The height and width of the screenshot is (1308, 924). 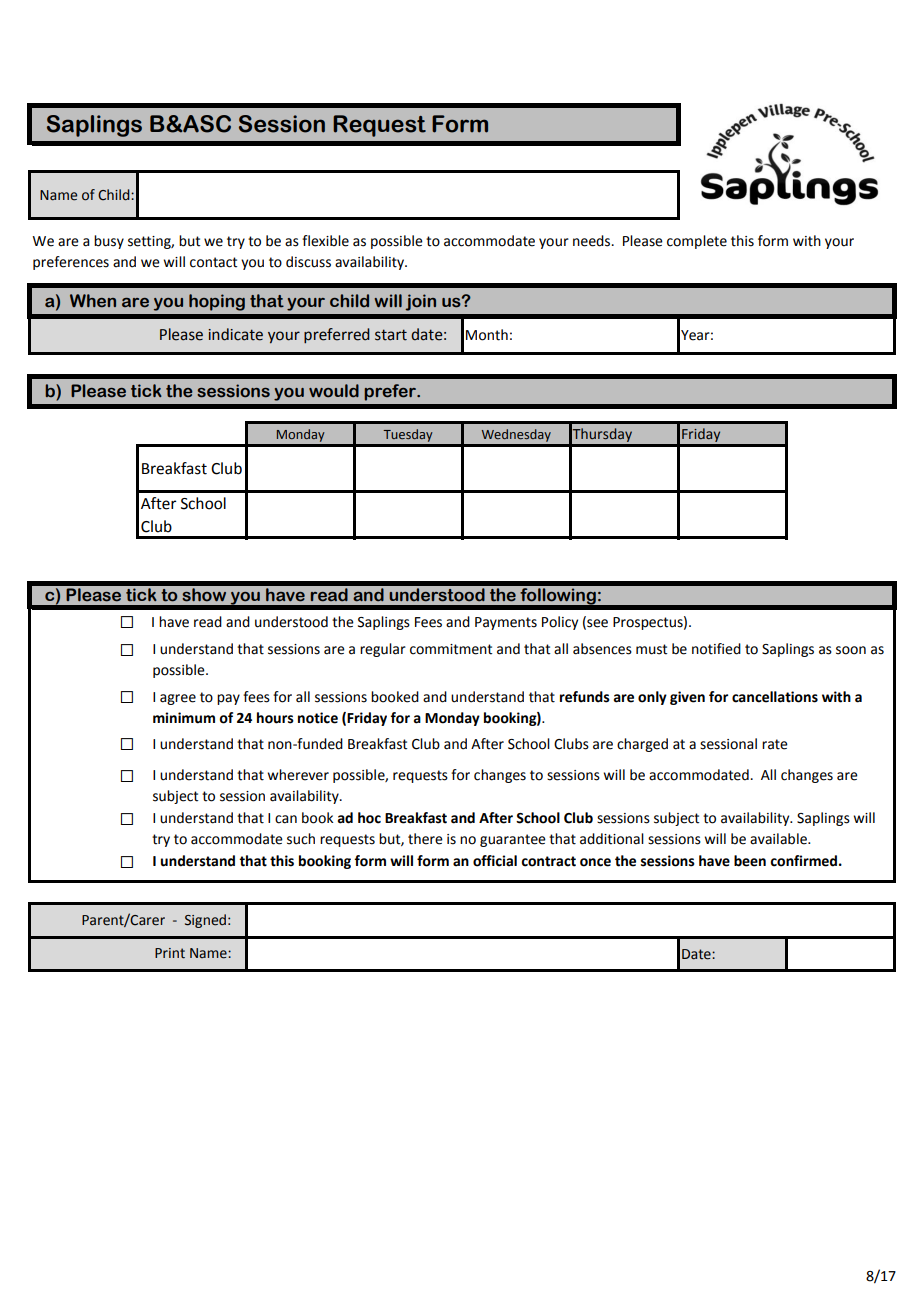 I want to click on contact, so click(x=214, y=262).
